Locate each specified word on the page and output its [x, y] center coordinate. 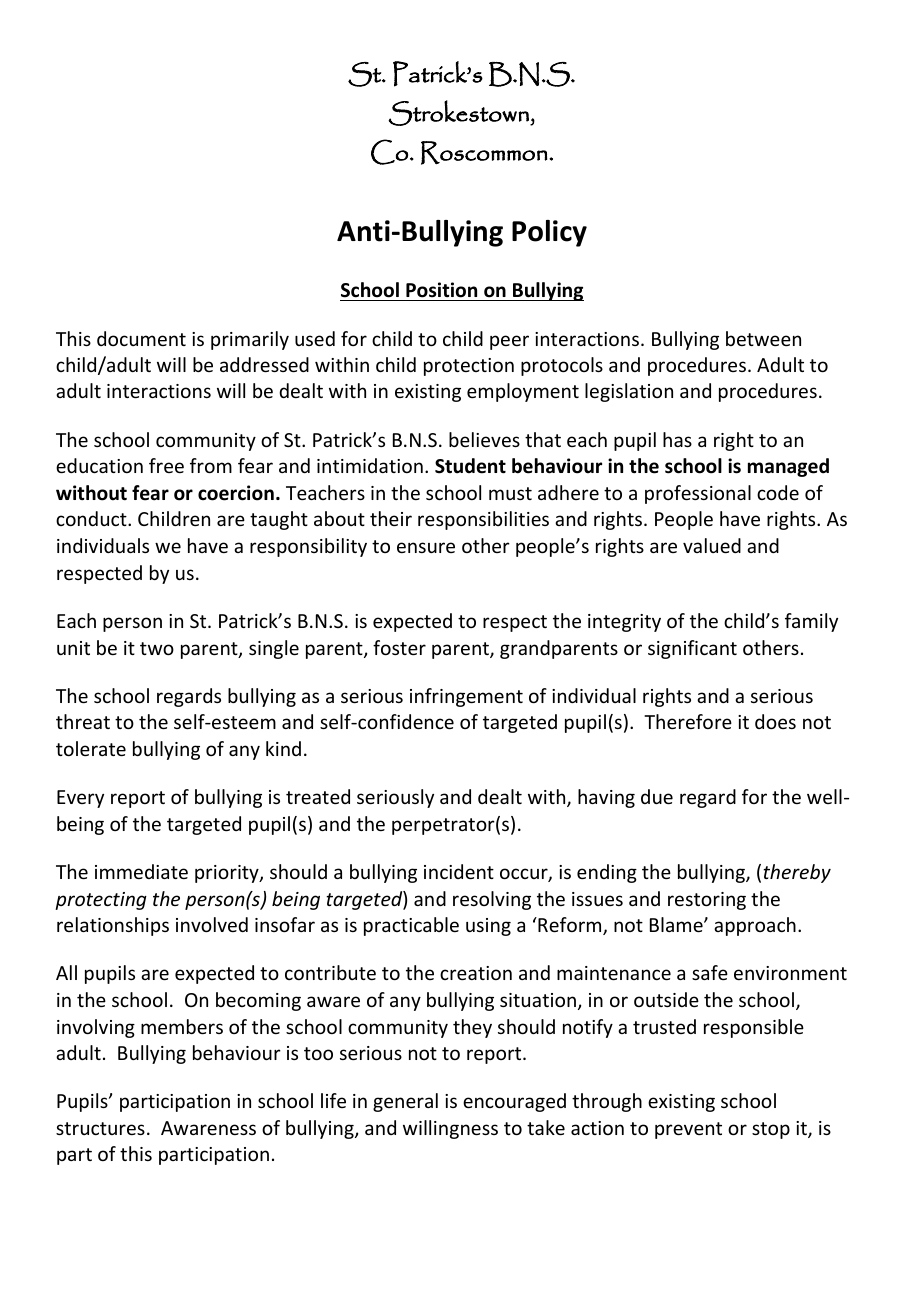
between [763, 338]
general [405, 1102]
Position [441, 290]
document [141, 338]
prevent [688, 1130]
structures [100, 1128]
